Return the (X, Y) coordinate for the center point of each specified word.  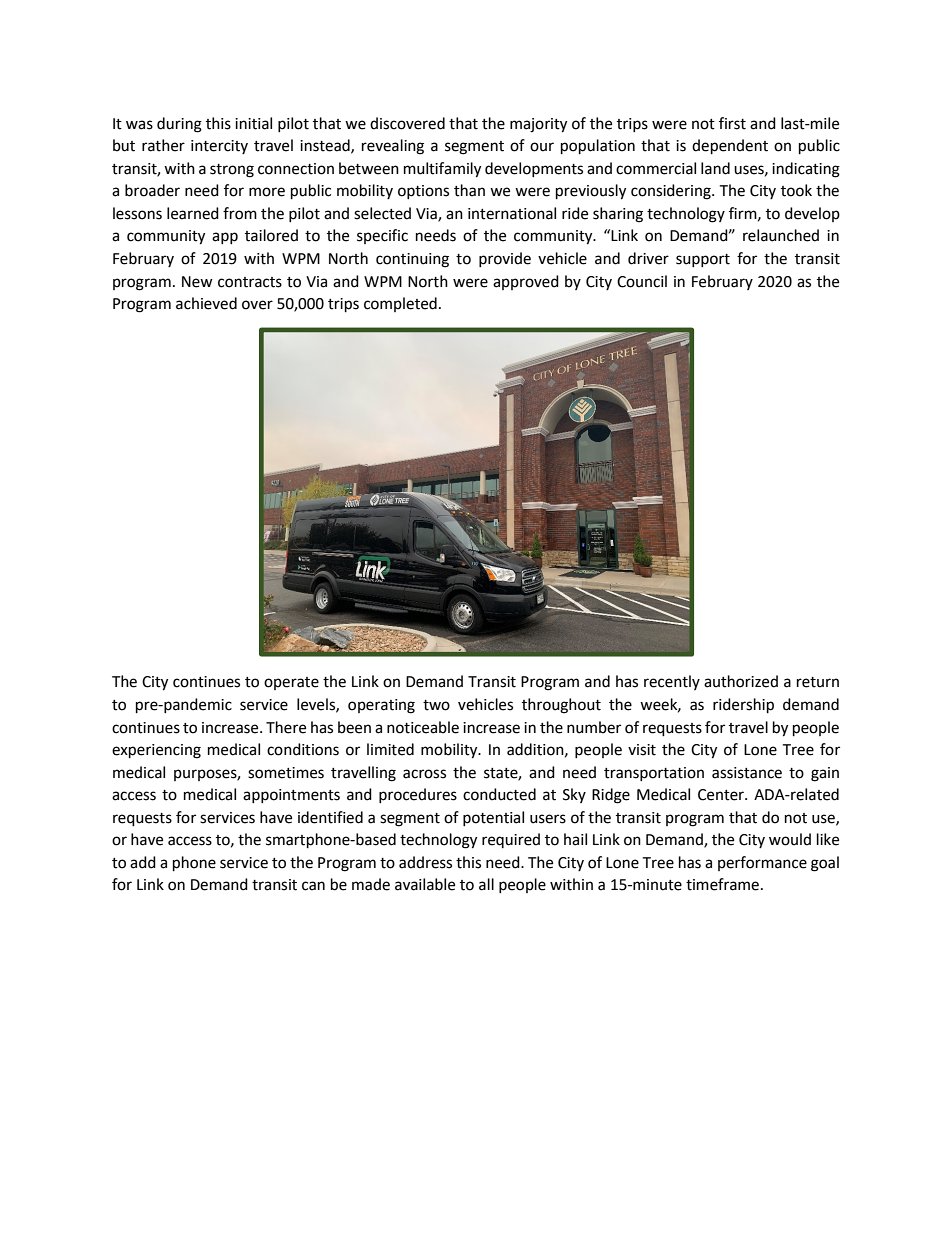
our (542, 147)
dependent (730, 147)
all (486, 884)
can (313, 886)
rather (163, 145)
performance (762, 863)
